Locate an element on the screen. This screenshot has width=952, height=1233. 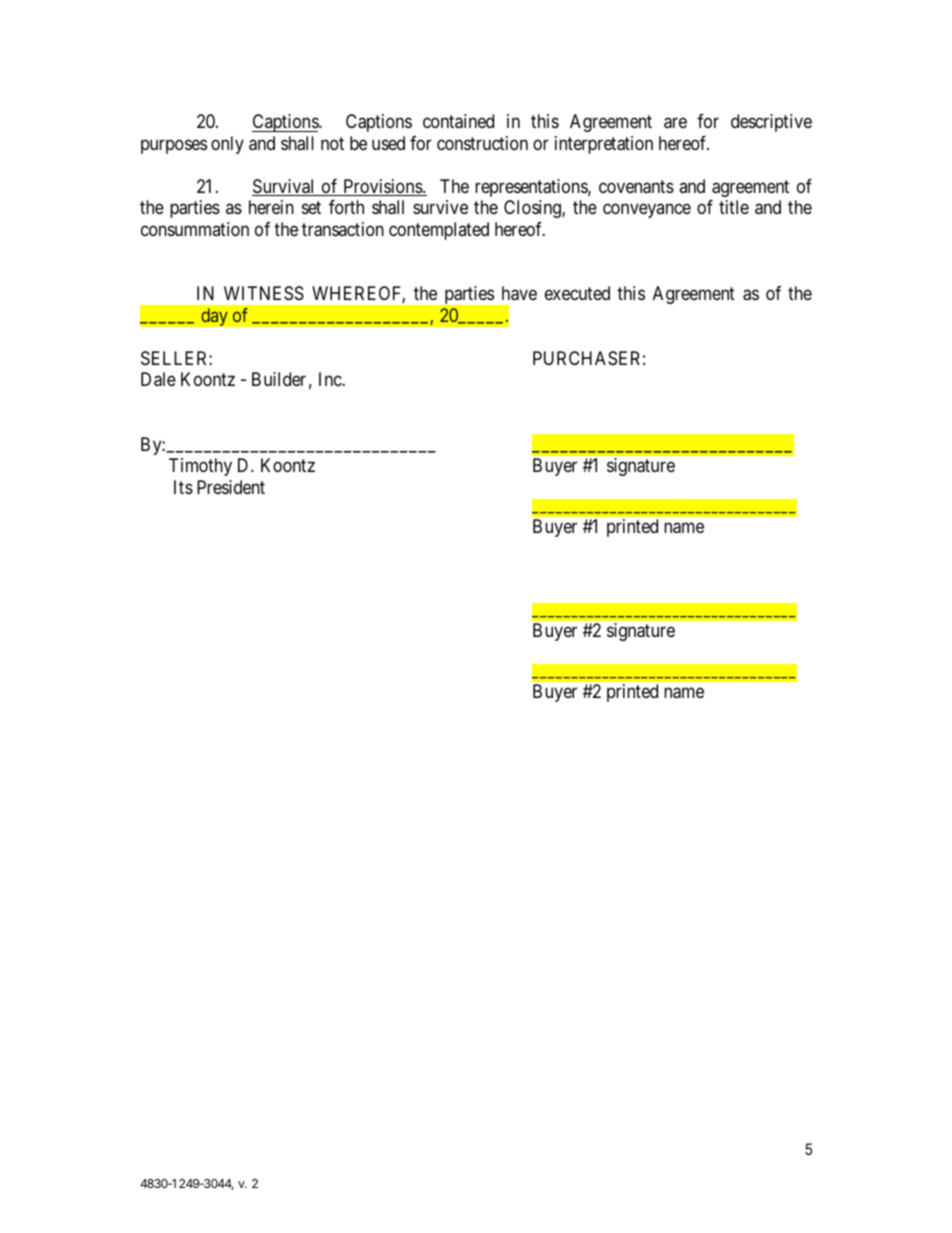
Timothy is located at coordinates (200, 467).
